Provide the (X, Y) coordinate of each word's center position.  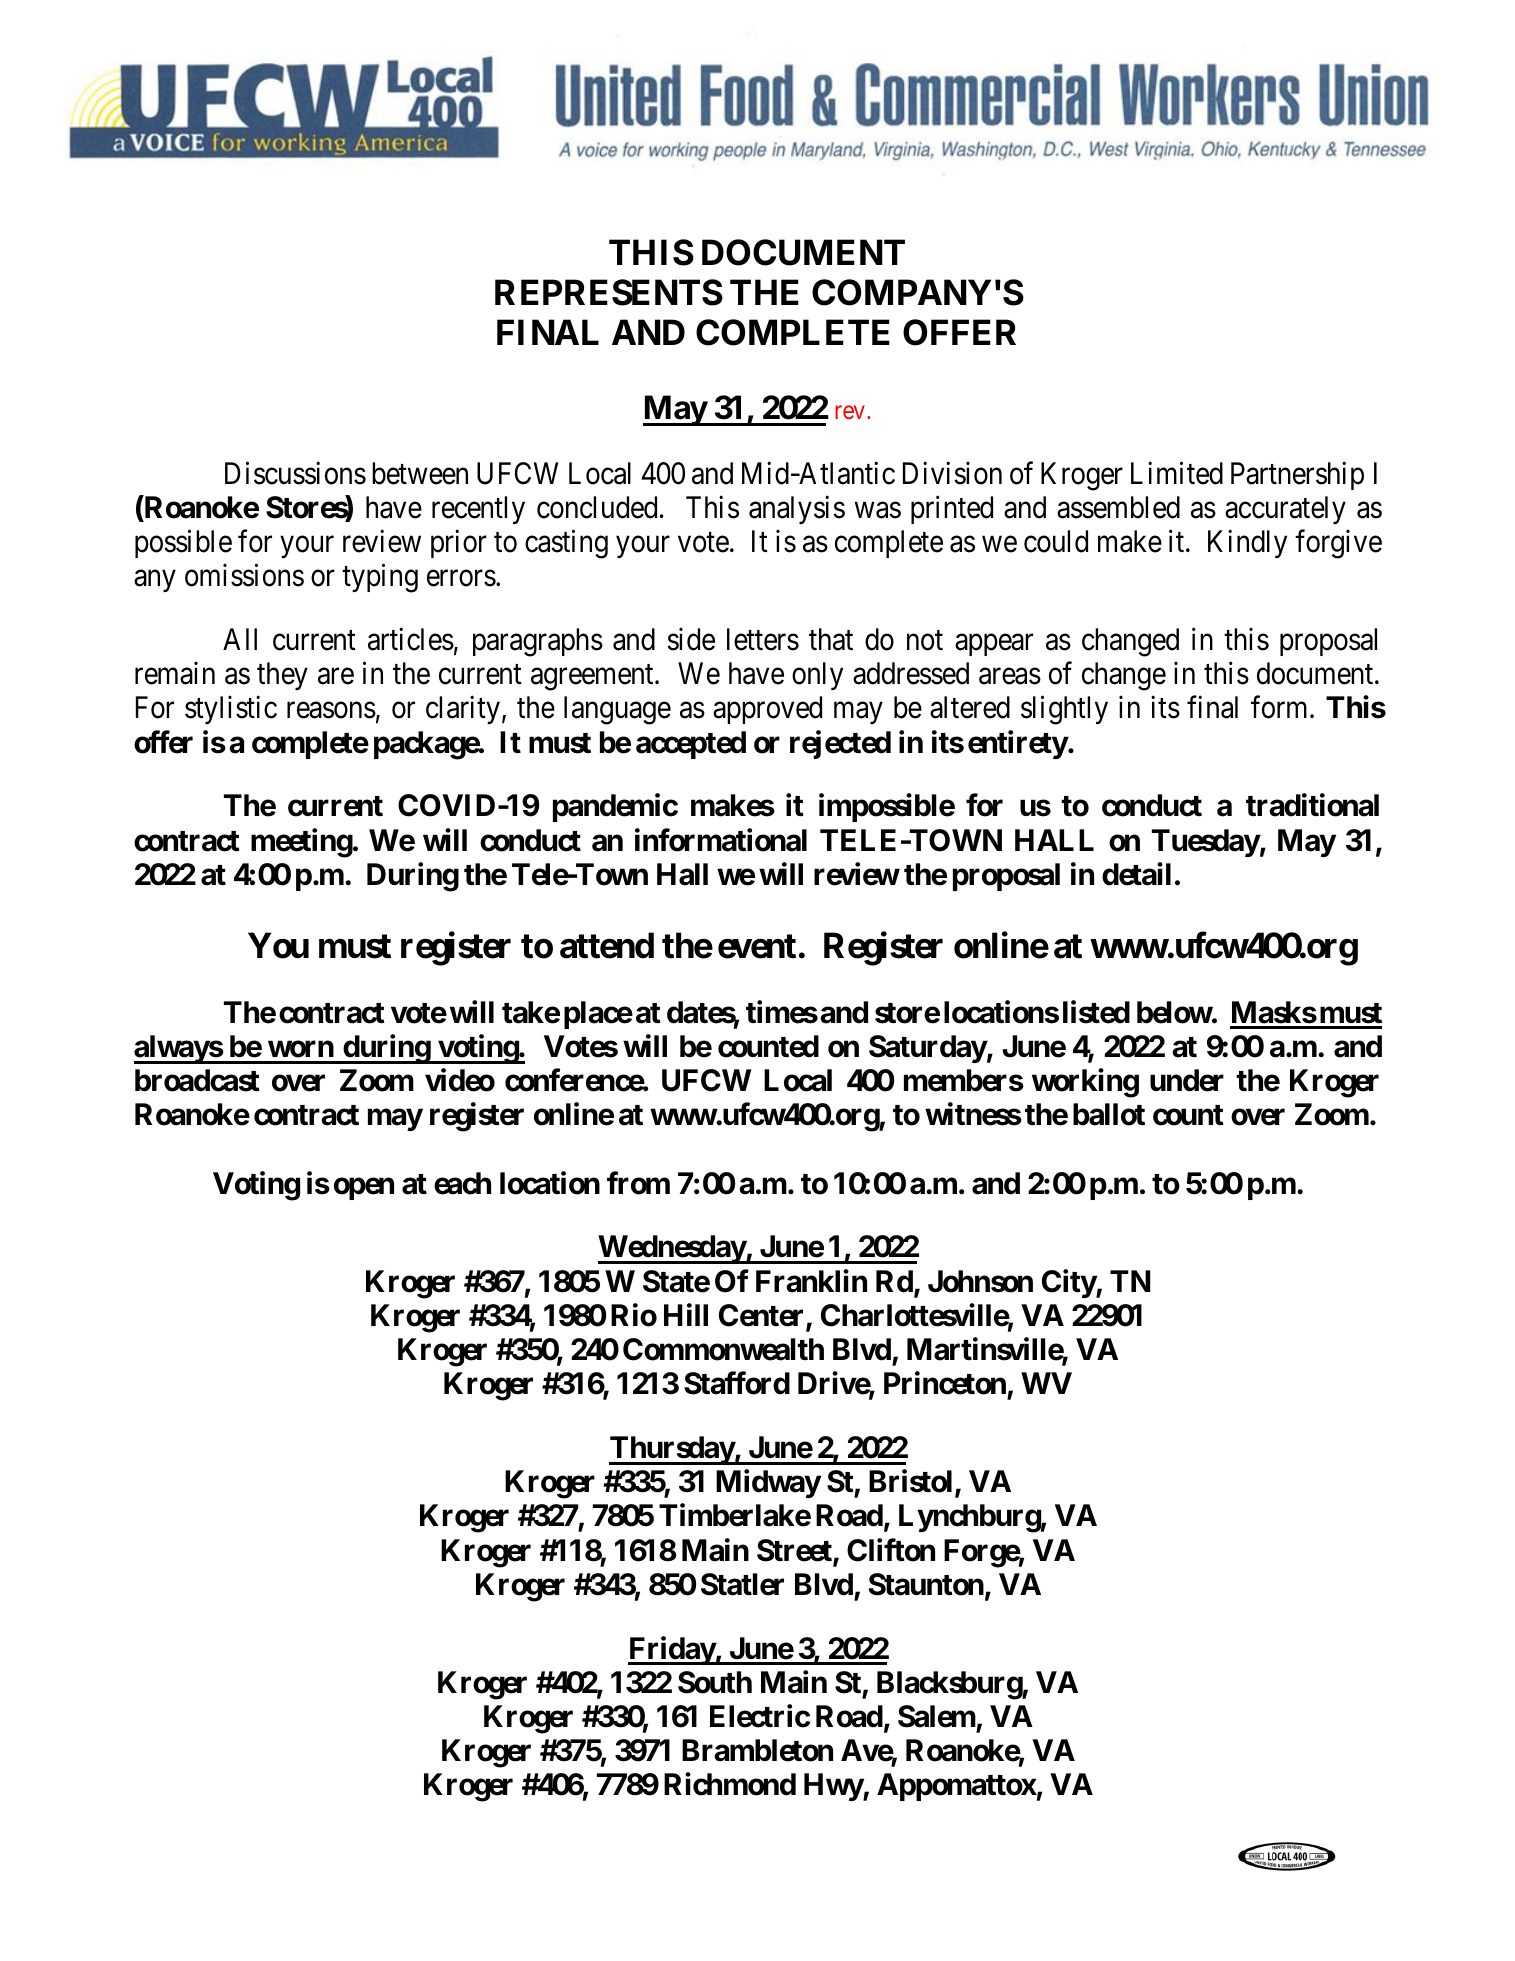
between (420, 473)
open (364, 1188)
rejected (840, 744)
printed (952, 509)
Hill (686, 1314)
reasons (331, 711)
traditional (1312, 805)
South (715, 1682)
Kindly (1247, 544)
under (1187, 1080)
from (638, 1183)
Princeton (945, 1383)
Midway (768, 1484)
